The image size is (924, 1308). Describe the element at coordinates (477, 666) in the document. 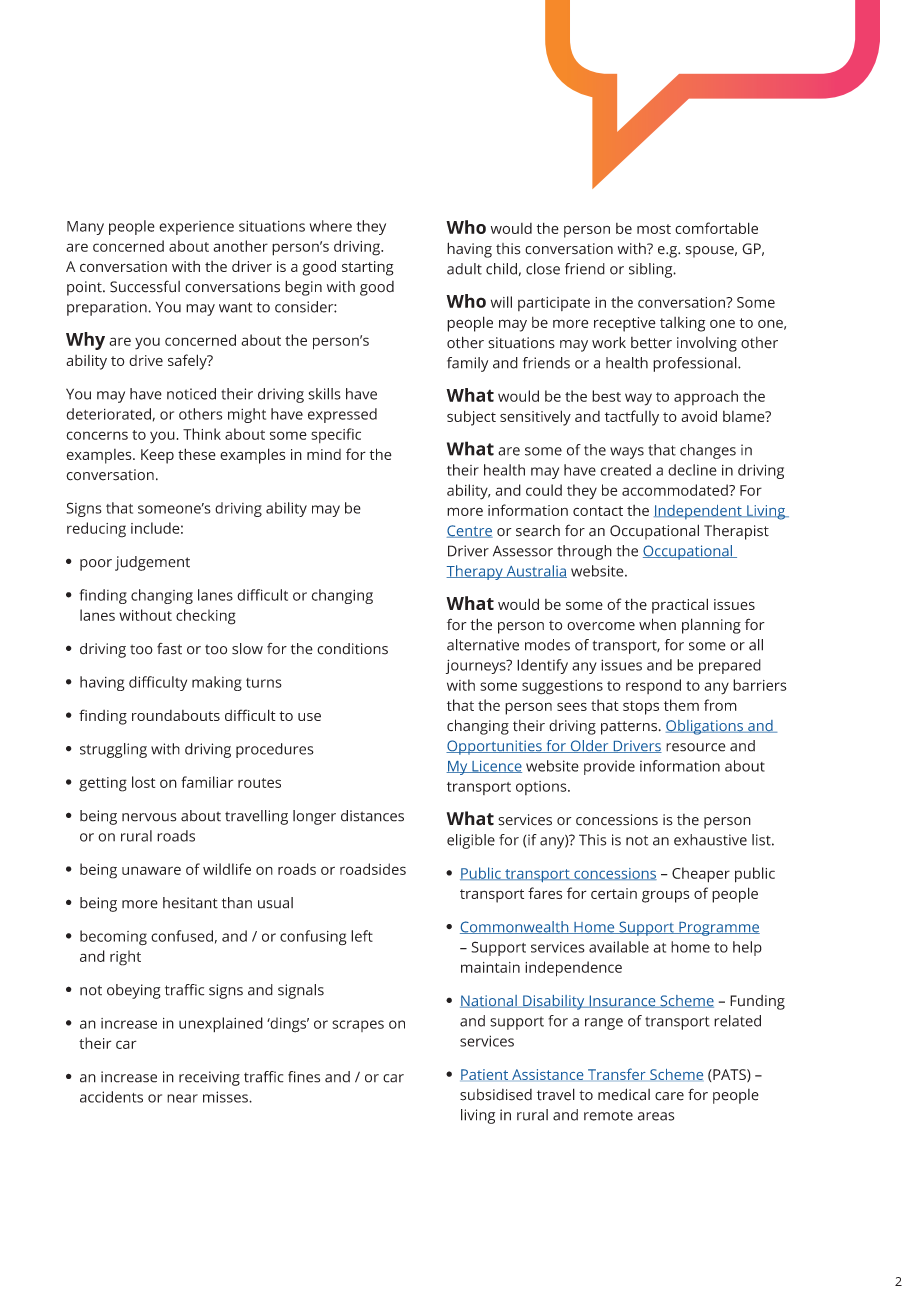

I see `journeys` at that location.
